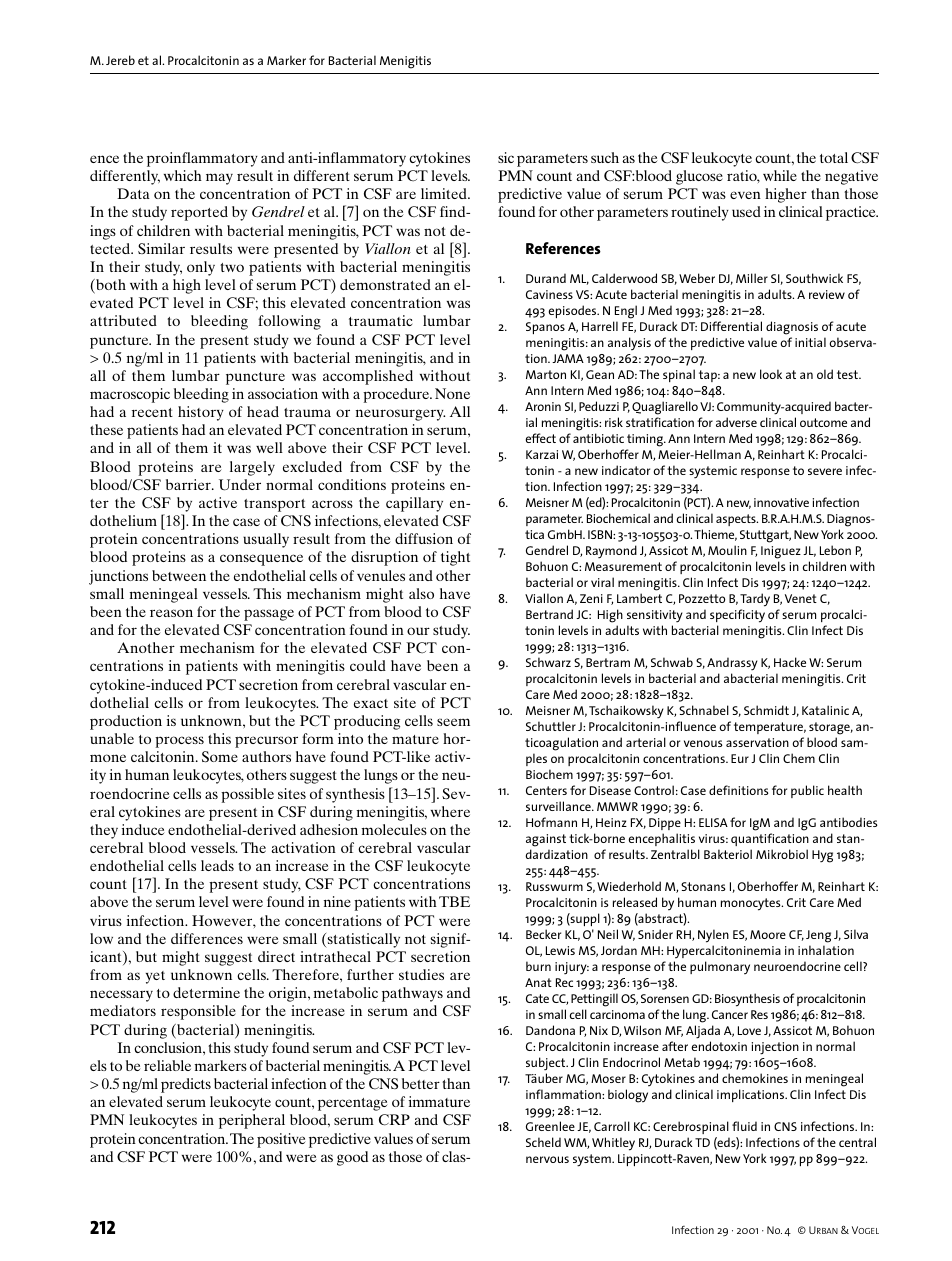  Describe the element at coordinates (780, 175) in the image. I see `while` at that location.
